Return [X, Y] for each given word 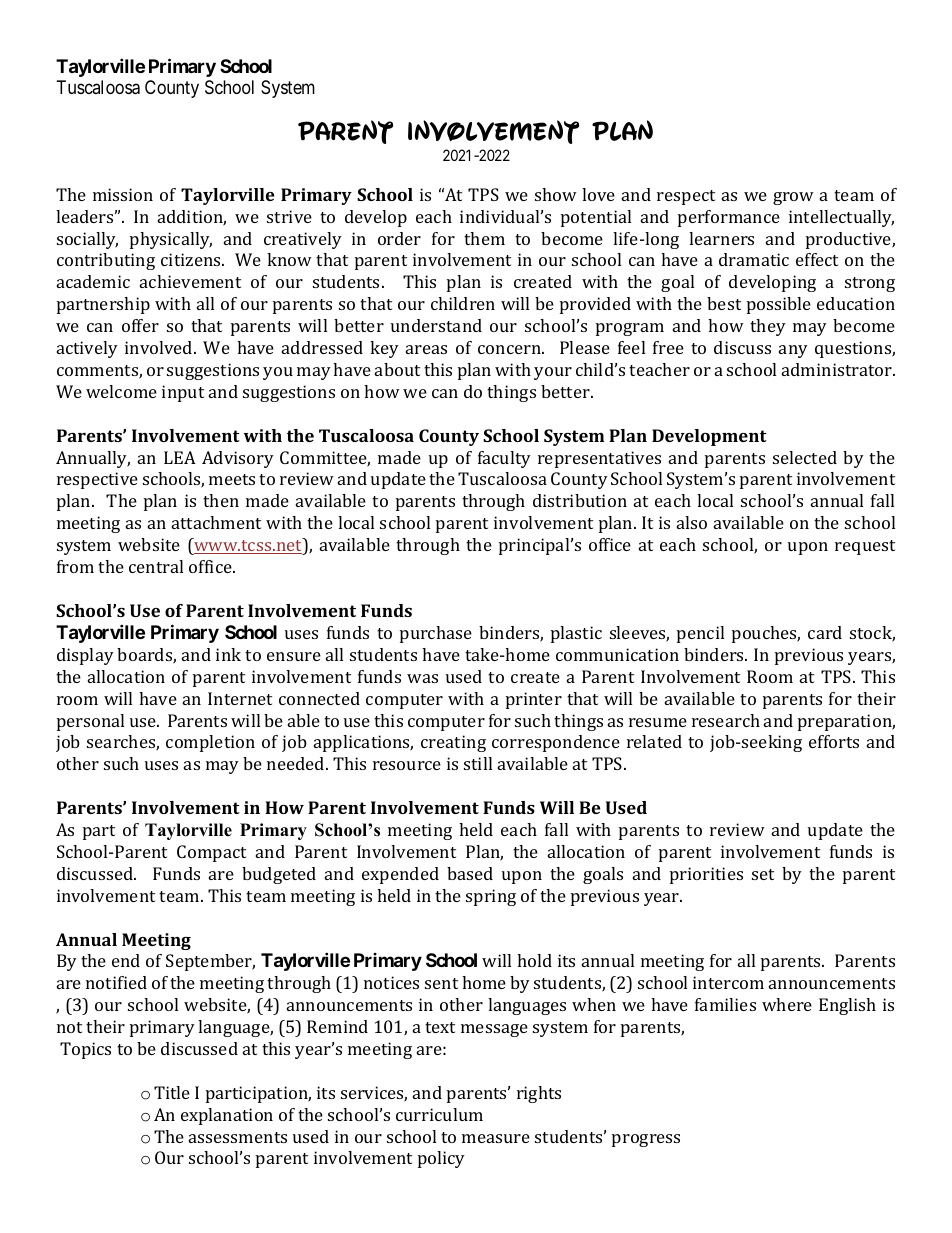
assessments [238, 1137]
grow [793, 198]
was [422, 678]
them [484, 238]
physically [171, 240]
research [726, 720]
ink [228, 654]
